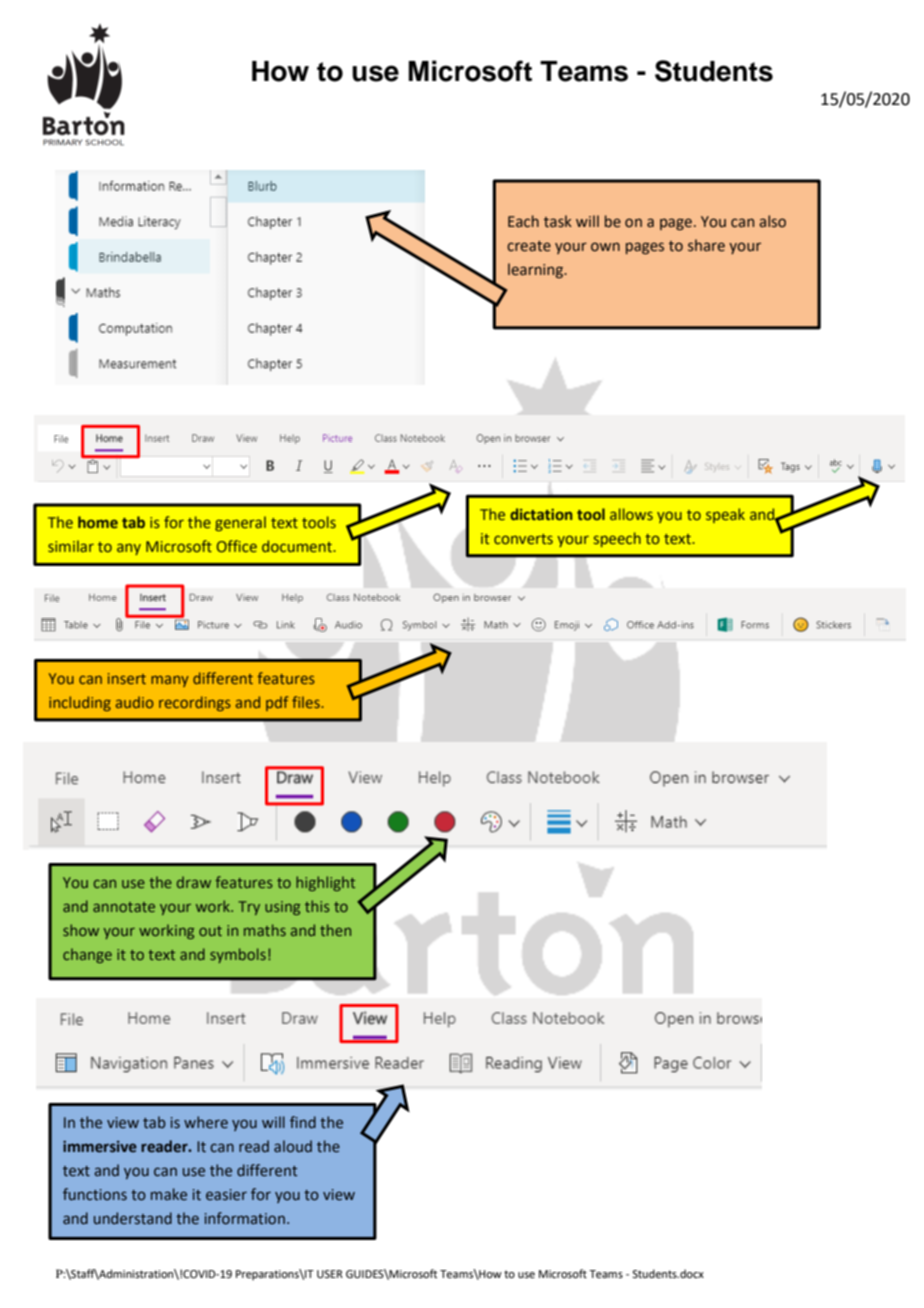 The height and width of the screenshot is (1308, 924). What do you see at coordinates (293, 1146) in the screenshot?
I see `aloud` at bounding box center [293, 1146].
